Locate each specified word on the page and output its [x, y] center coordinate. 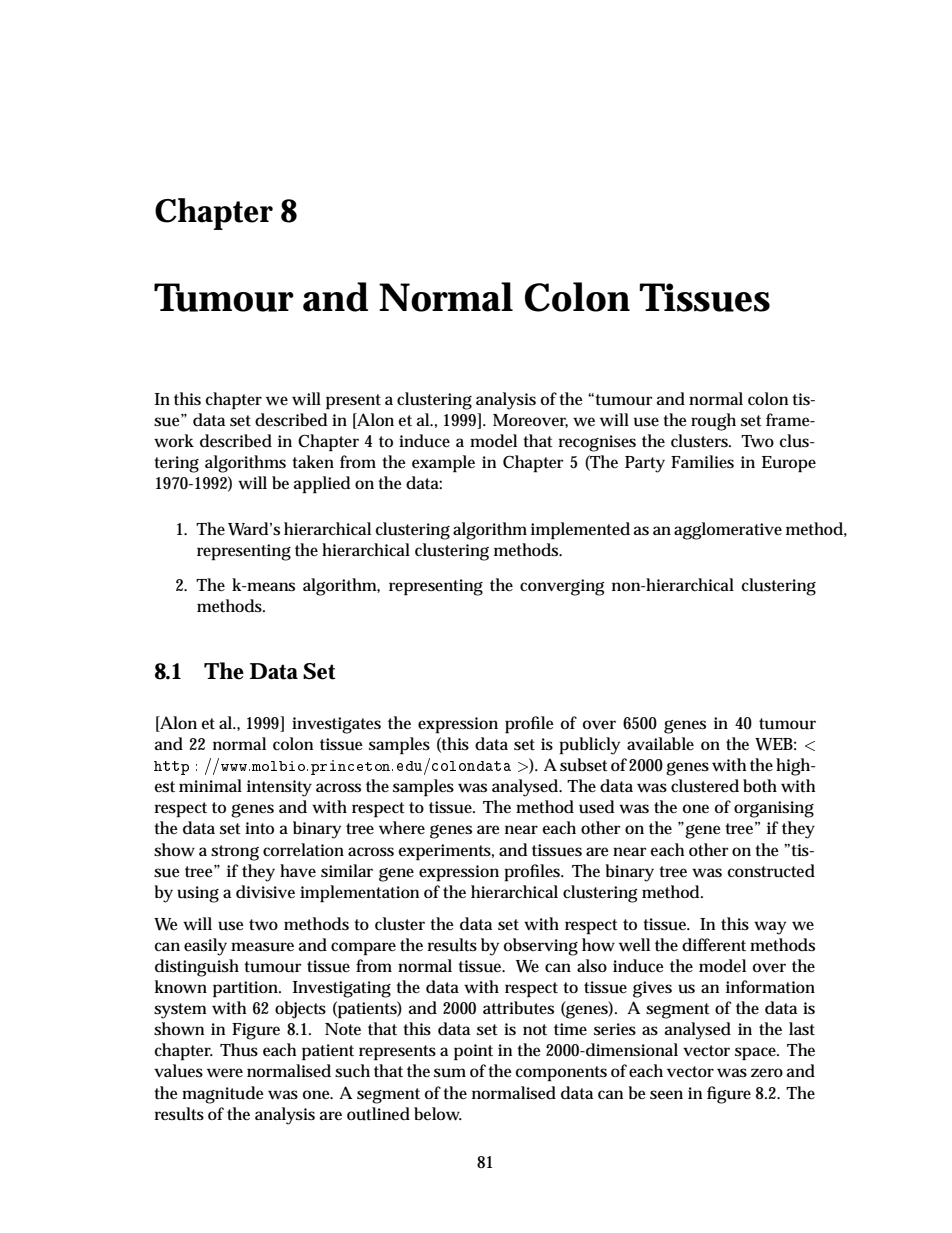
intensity [279, 788]
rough [713, 422]
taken [313, 461]
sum [450, 1073]
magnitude [223, 1095]
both [760, 785]
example [443, 464]
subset [584, 765]
